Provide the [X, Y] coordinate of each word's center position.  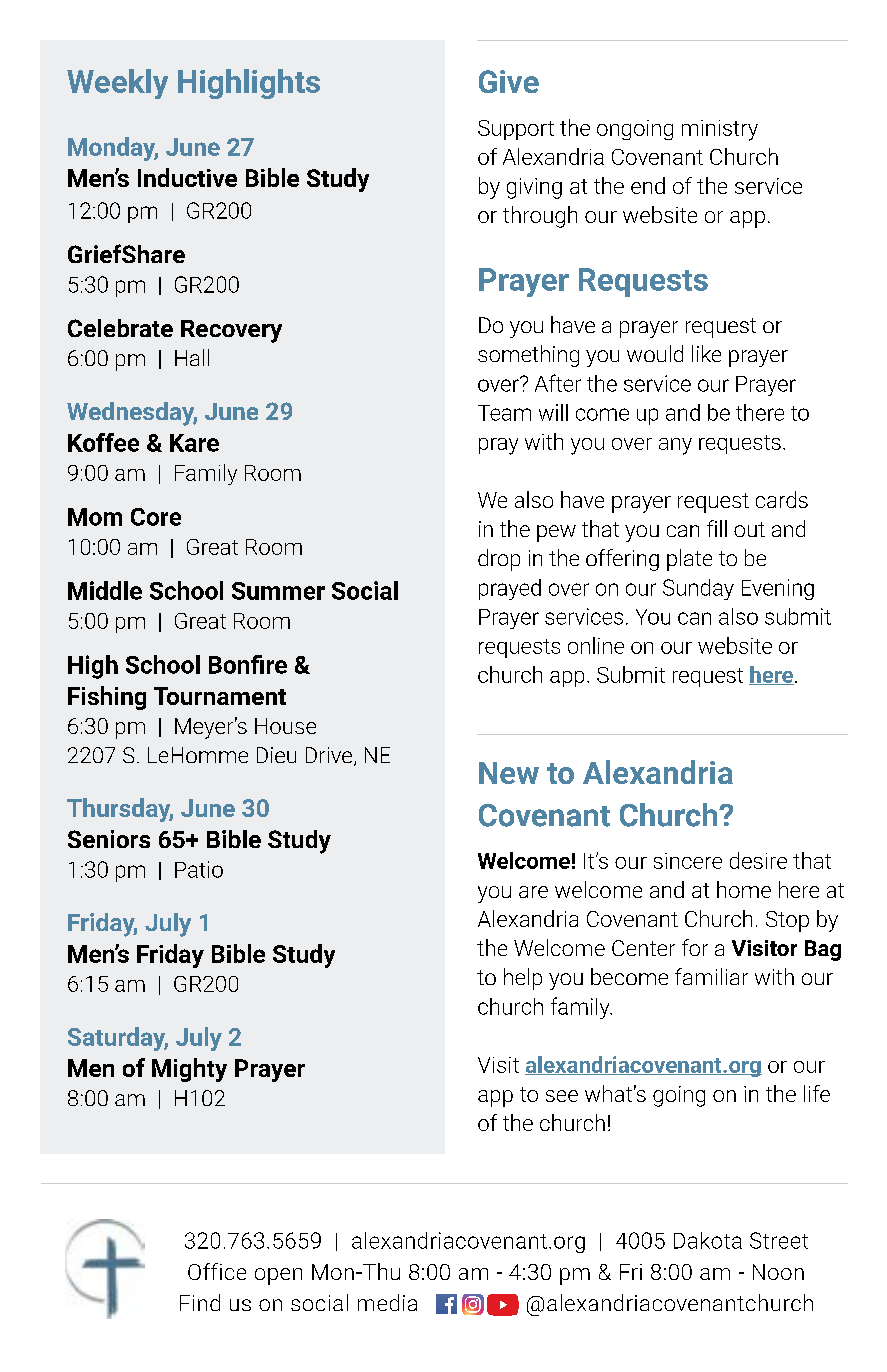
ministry [720, 130]
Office [217, 1271]
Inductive [187, 177]
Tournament [220, 696]
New [509, 773]
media [387, 1302]
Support [516, 130]
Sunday [698, 589]
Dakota [708, 1240]
